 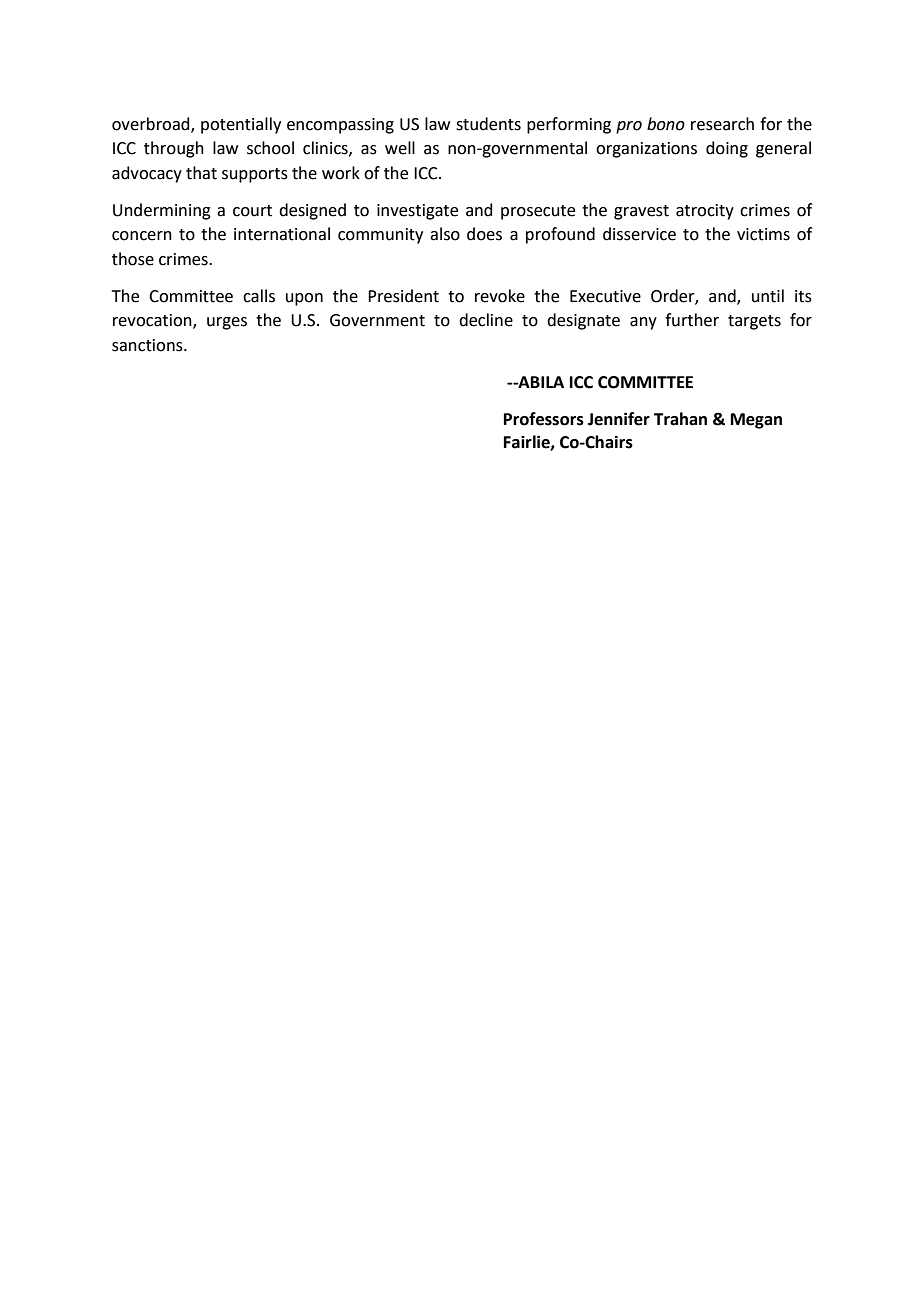 What do you see at coordinates (756, 421) in the page?
I see `Megan` at bounding box center [756, 421].
